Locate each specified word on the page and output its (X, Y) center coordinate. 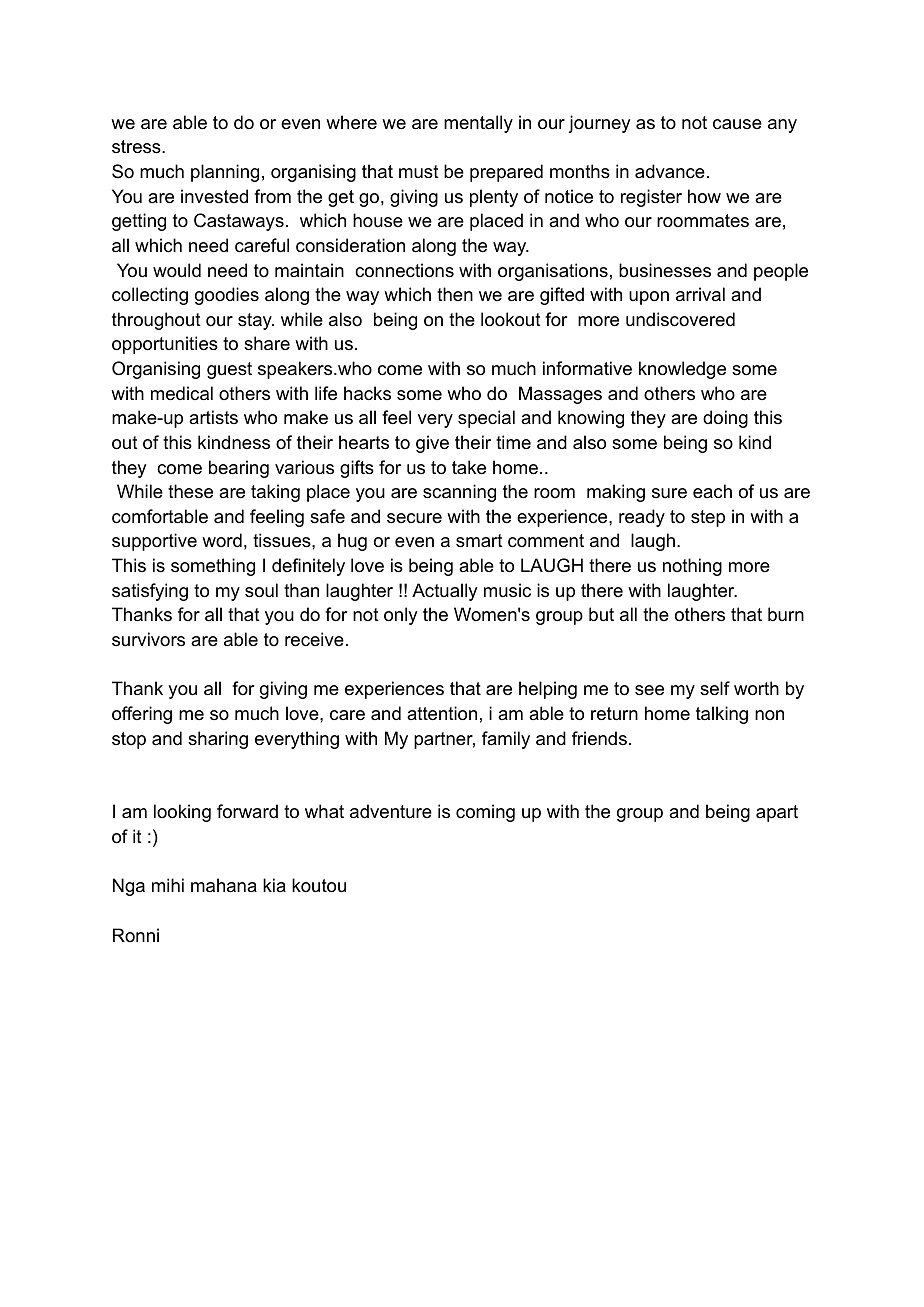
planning (225, 173)
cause (737, 124)
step (708, 518)
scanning (459, 493)
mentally (478, 124)
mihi (168, 885)
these (190, 491)
